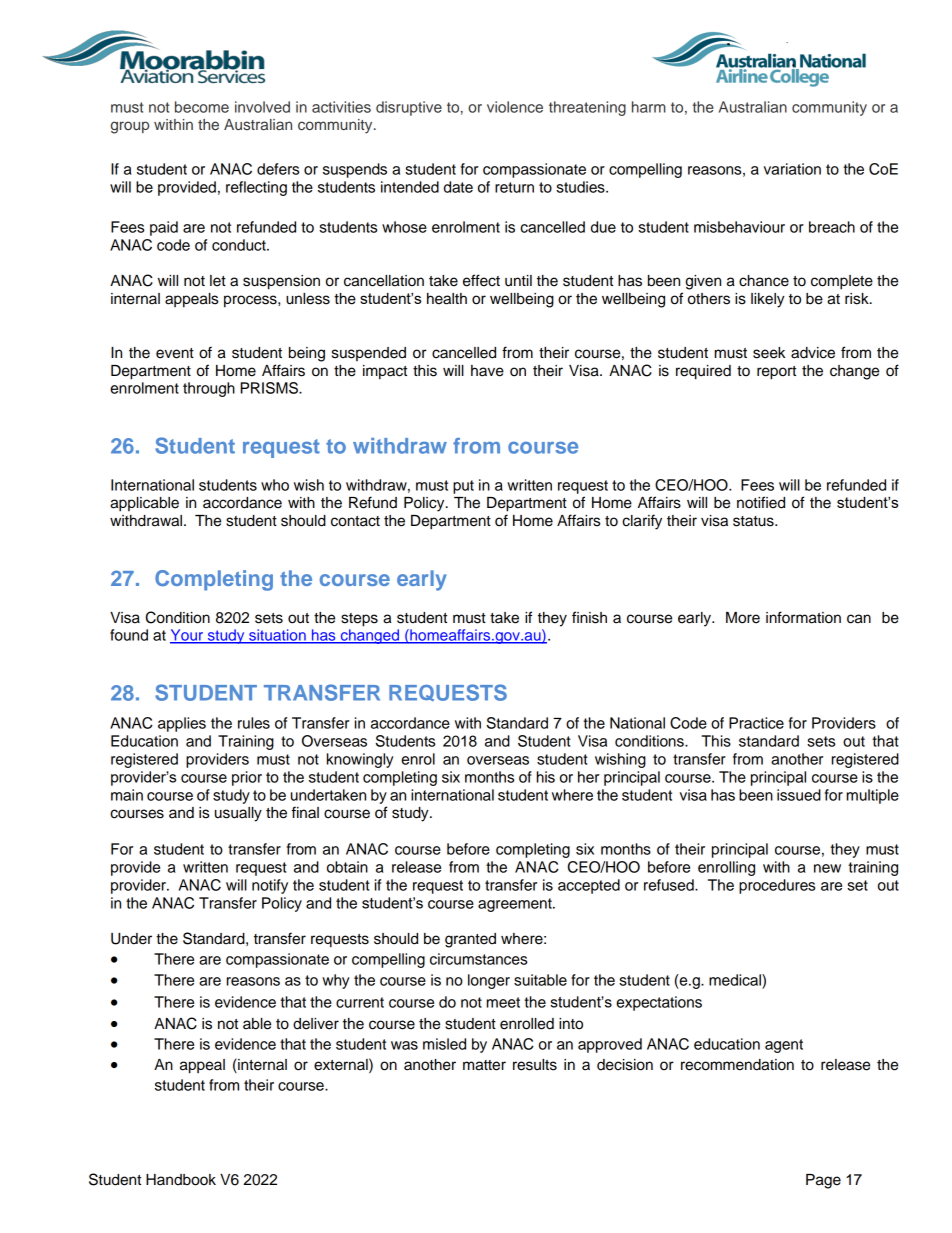 The width and height of the screenshot is (952, 1233). I want to click on status, so click(754, 521).
